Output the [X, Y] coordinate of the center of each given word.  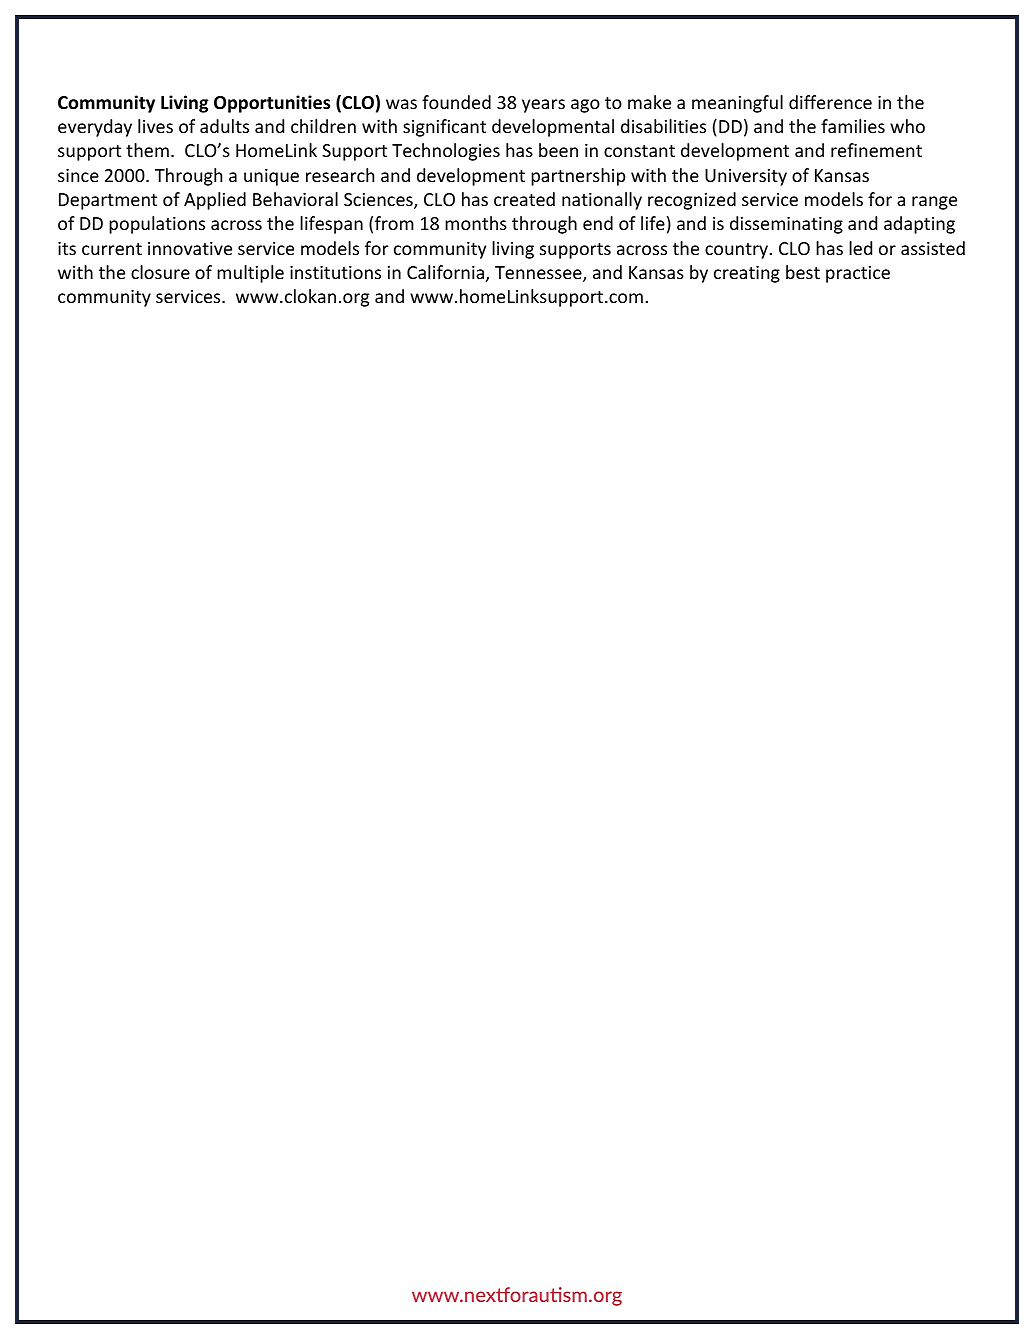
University [746, 177]
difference [830, 102]
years [543, 106]
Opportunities [272, 104]
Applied [215, 201]
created [524, 199]
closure [160, 272]
